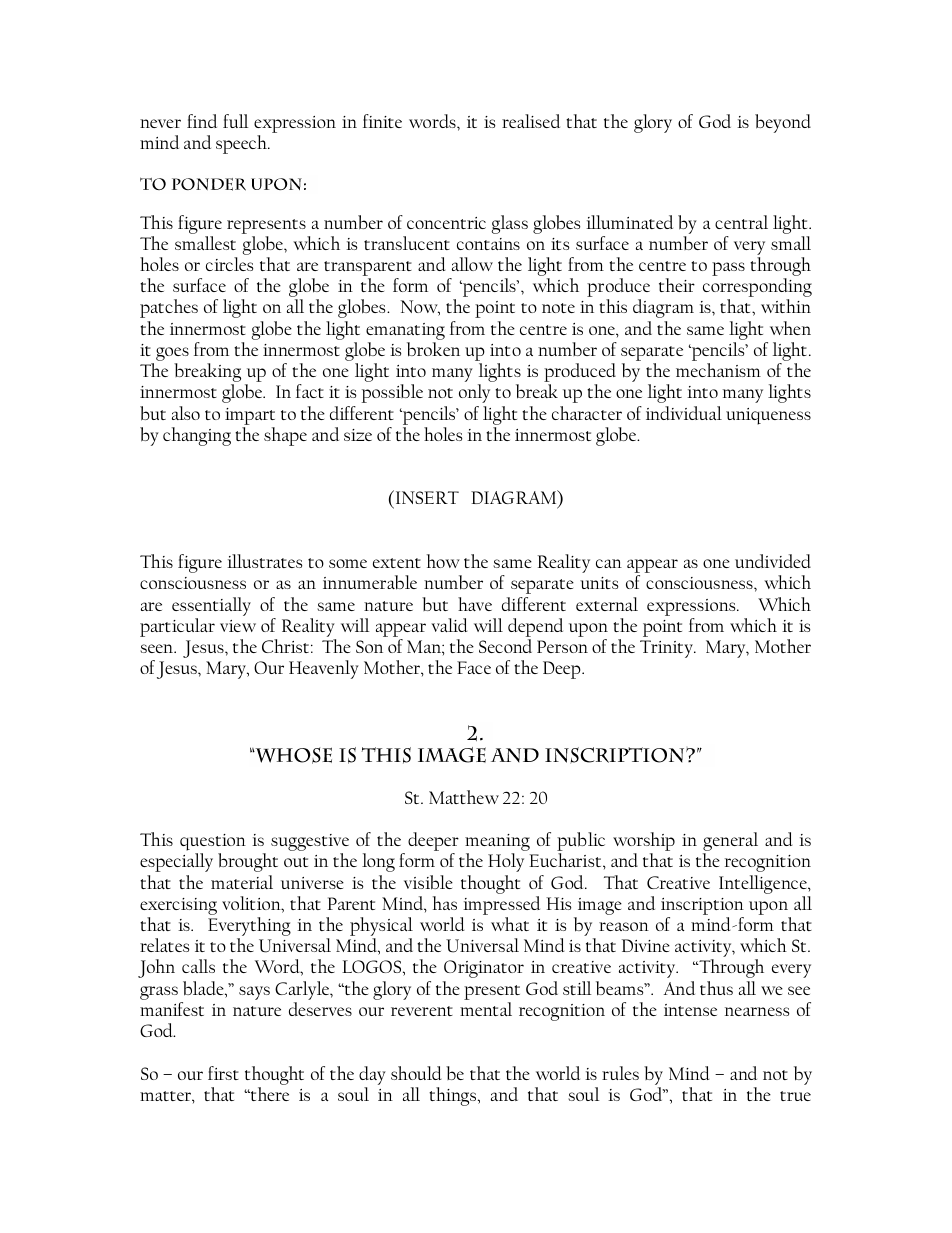 The width and height of the screenshot is (952, 1233). I want to click on beyond, so click(783, 123).
